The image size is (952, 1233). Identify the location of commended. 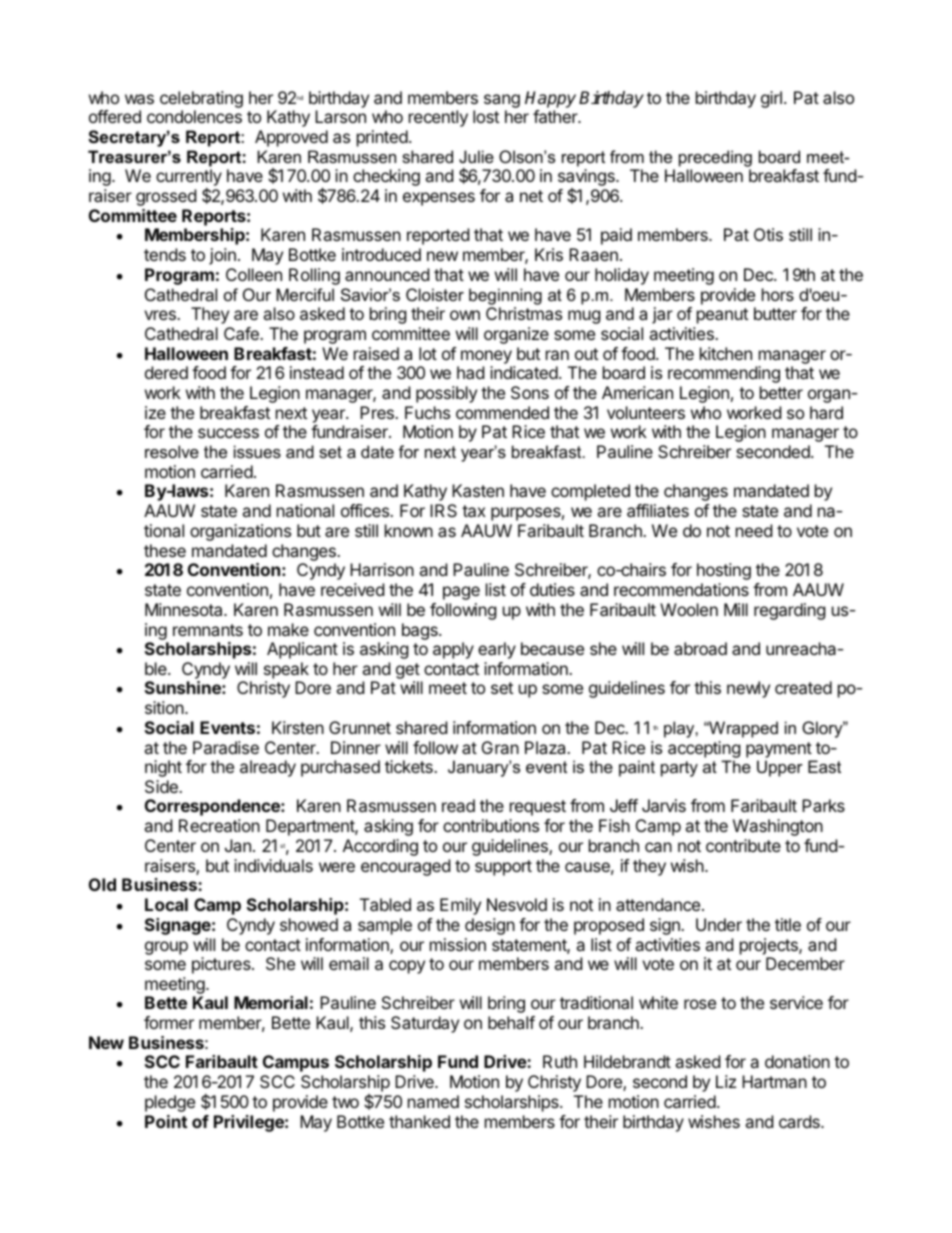
(502, 412).
